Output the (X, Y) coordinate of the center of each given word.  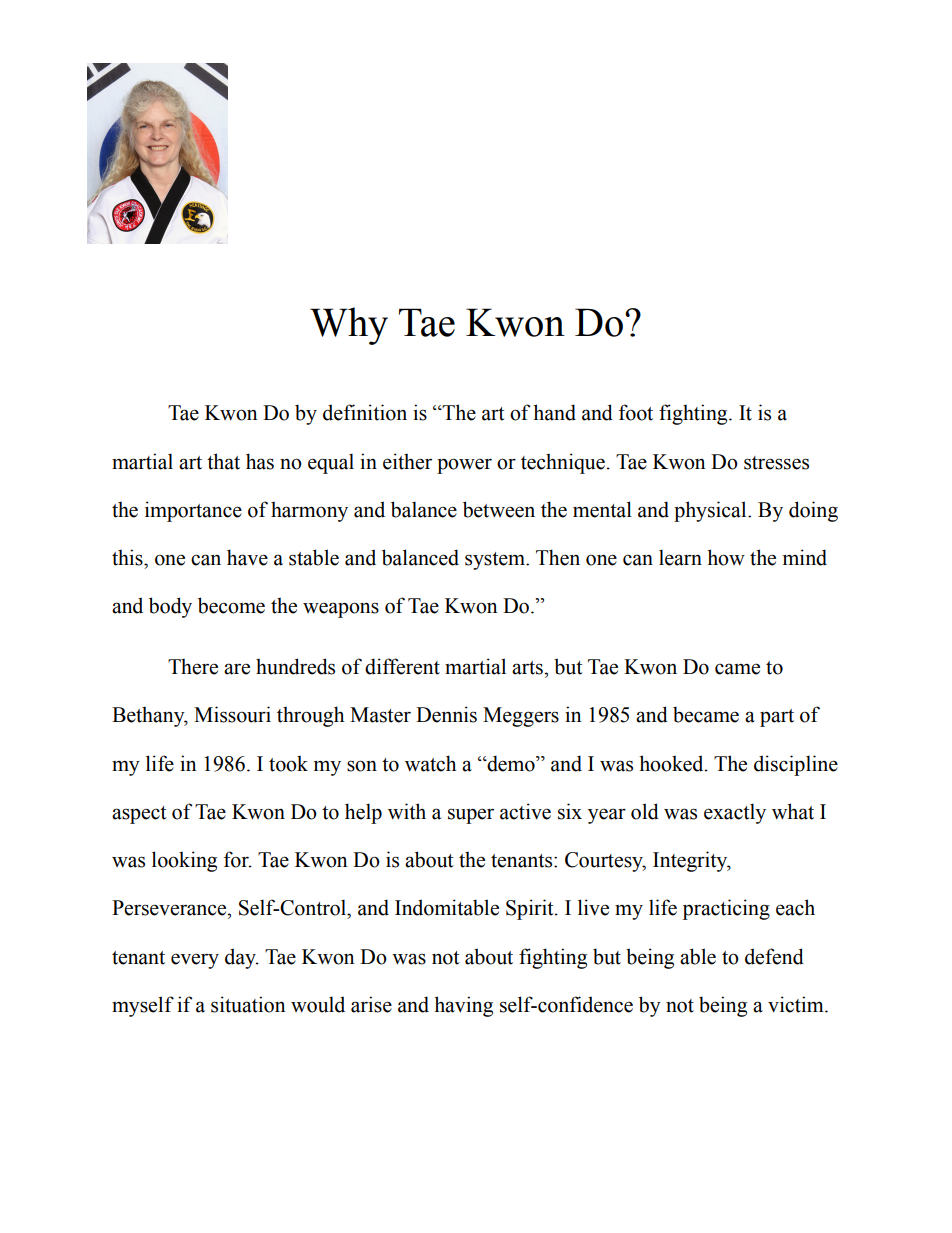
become (231, 605)
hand (554, 412)
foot (636, 412)
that (223, 461)
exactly (735, 813)
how (726, 557)
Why (349, 326)
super (471, 816)
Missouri (232, 714)
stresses (776, 463)
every (195, 961)
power (464, 466)
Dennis (446, 714)
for (237, 859)
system (496, 561)
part (777, 718)
